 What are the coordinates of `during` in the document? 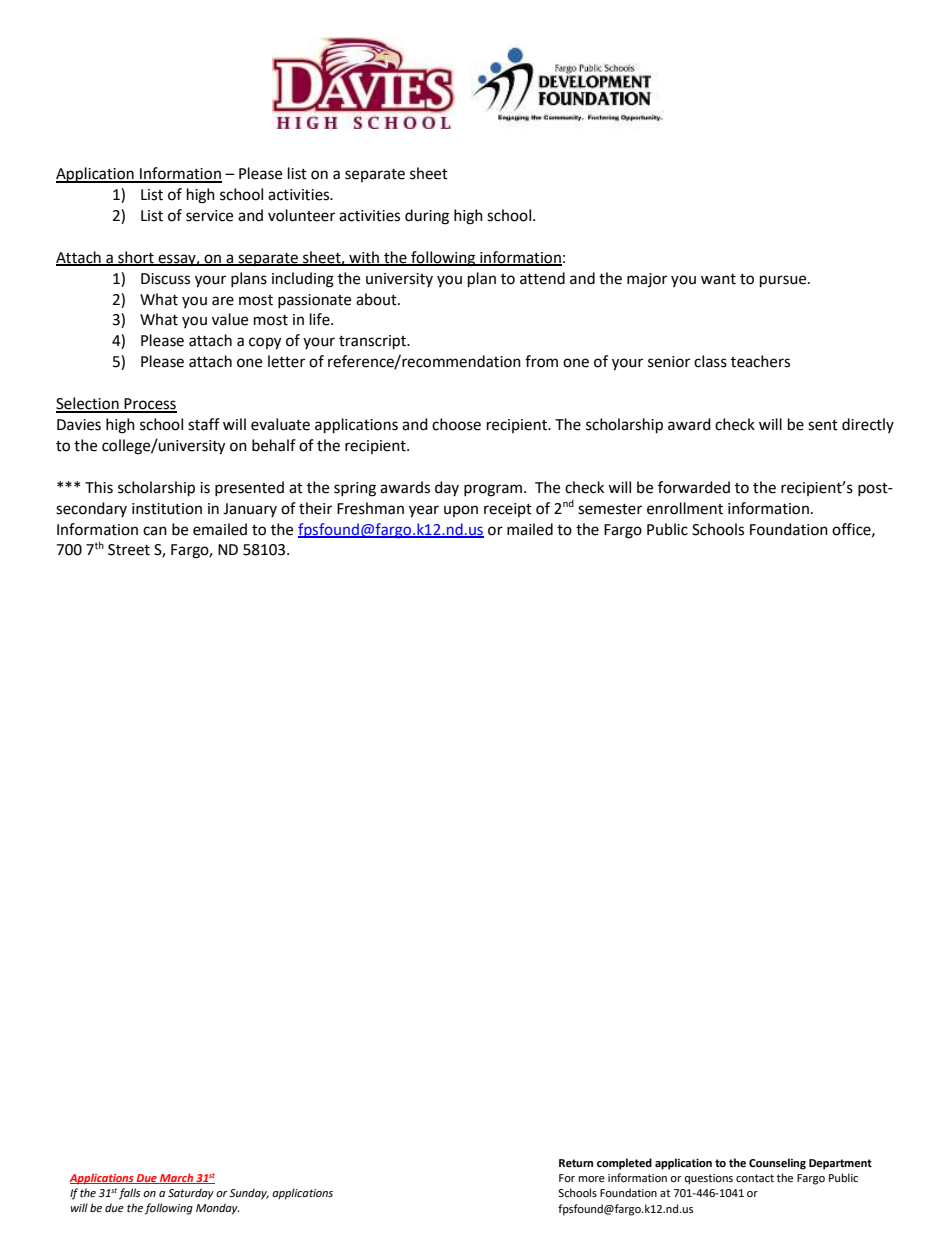 It's located at (427, 217).
